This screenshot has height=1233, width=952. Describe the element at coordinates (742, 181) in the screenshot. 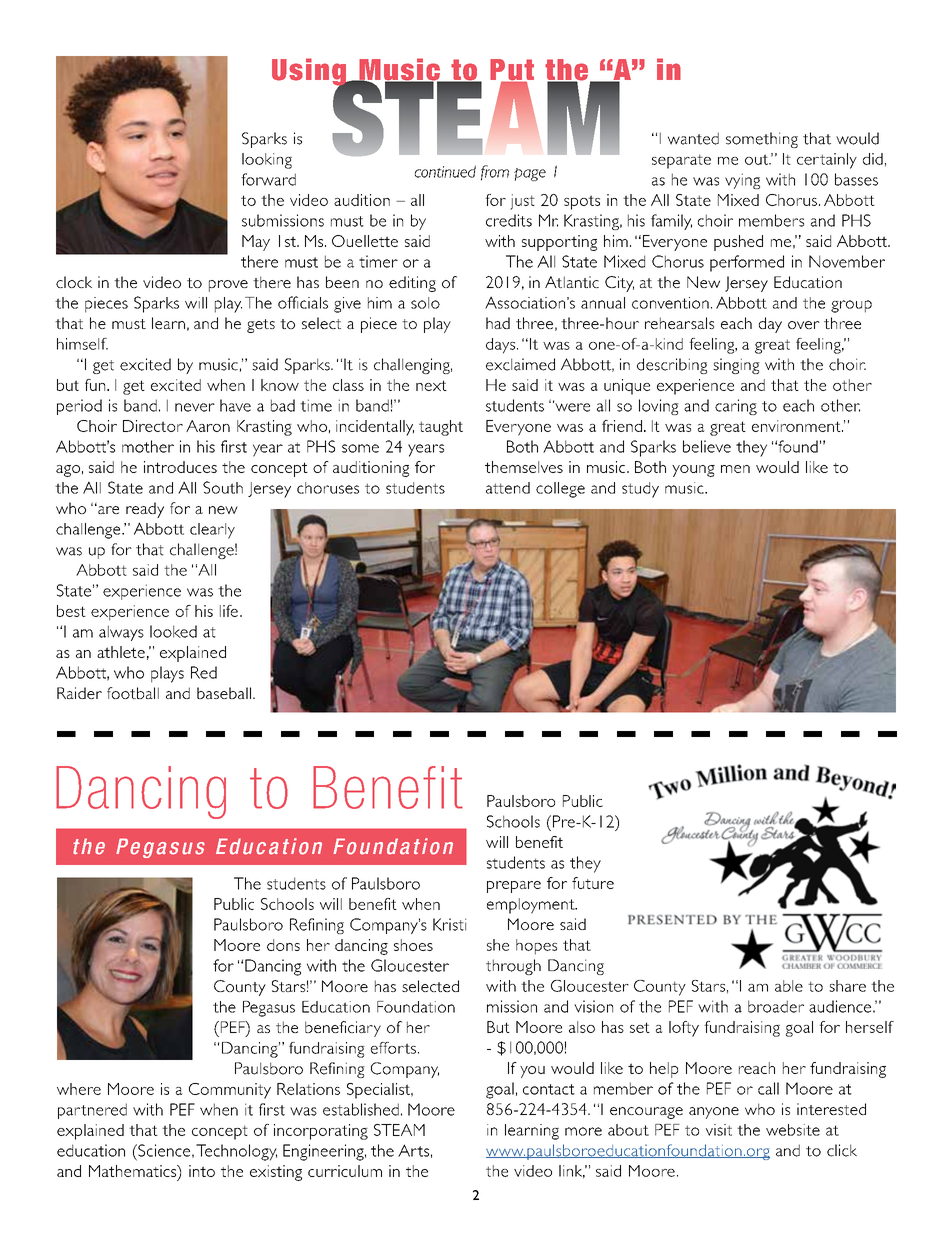

I see `vying` at that location.
